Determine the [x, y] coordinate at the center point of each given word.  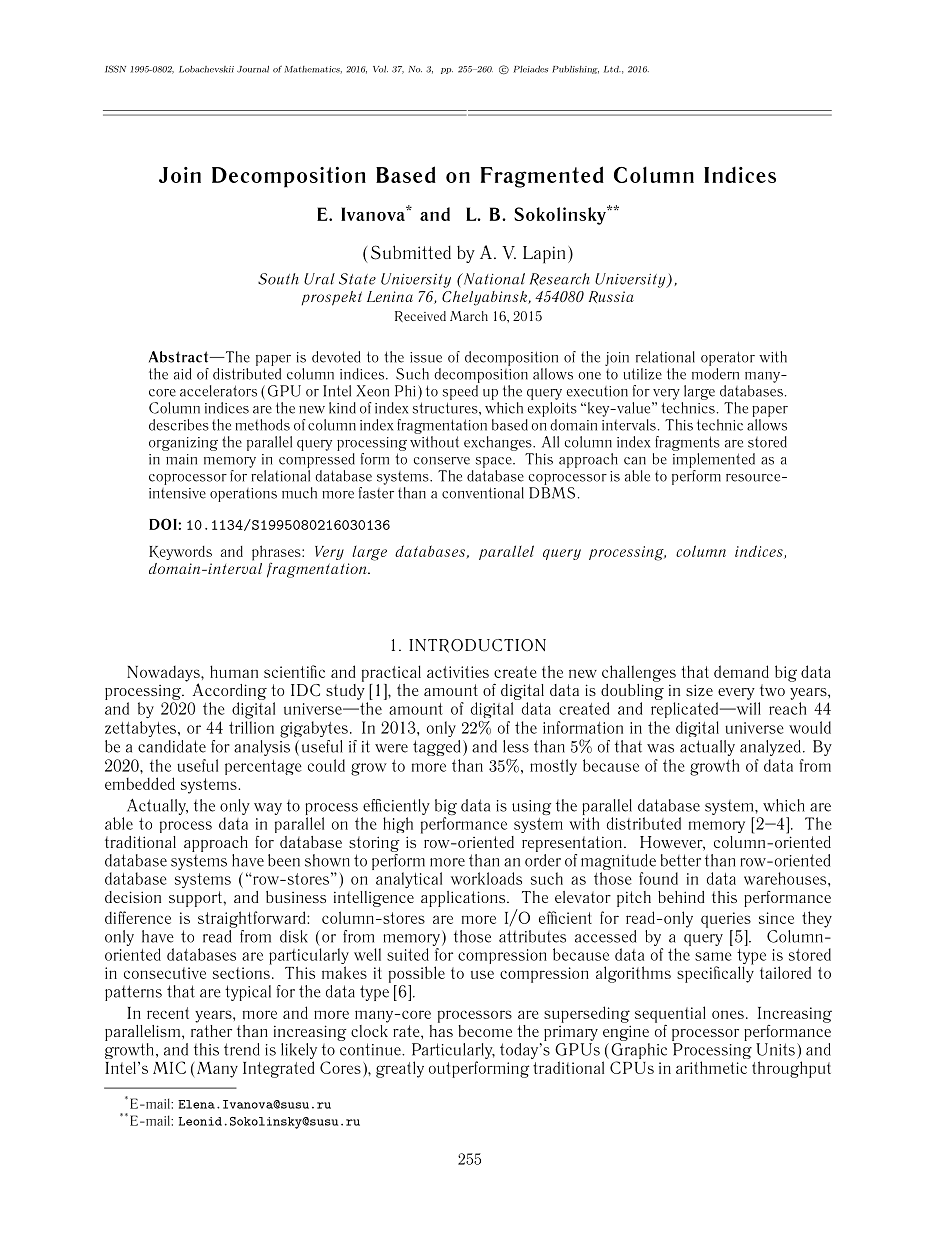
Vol [380, 69]
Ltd [612, 69]
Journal [253, 69]
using [531, 807]
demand [741, 671]
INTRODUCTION [477, 646]
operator [728, 358]
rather [211, 1029]
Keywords [180, 553]
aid [182, 374]
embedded [140, 783]
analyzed [770, 748]
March [469, 316]
